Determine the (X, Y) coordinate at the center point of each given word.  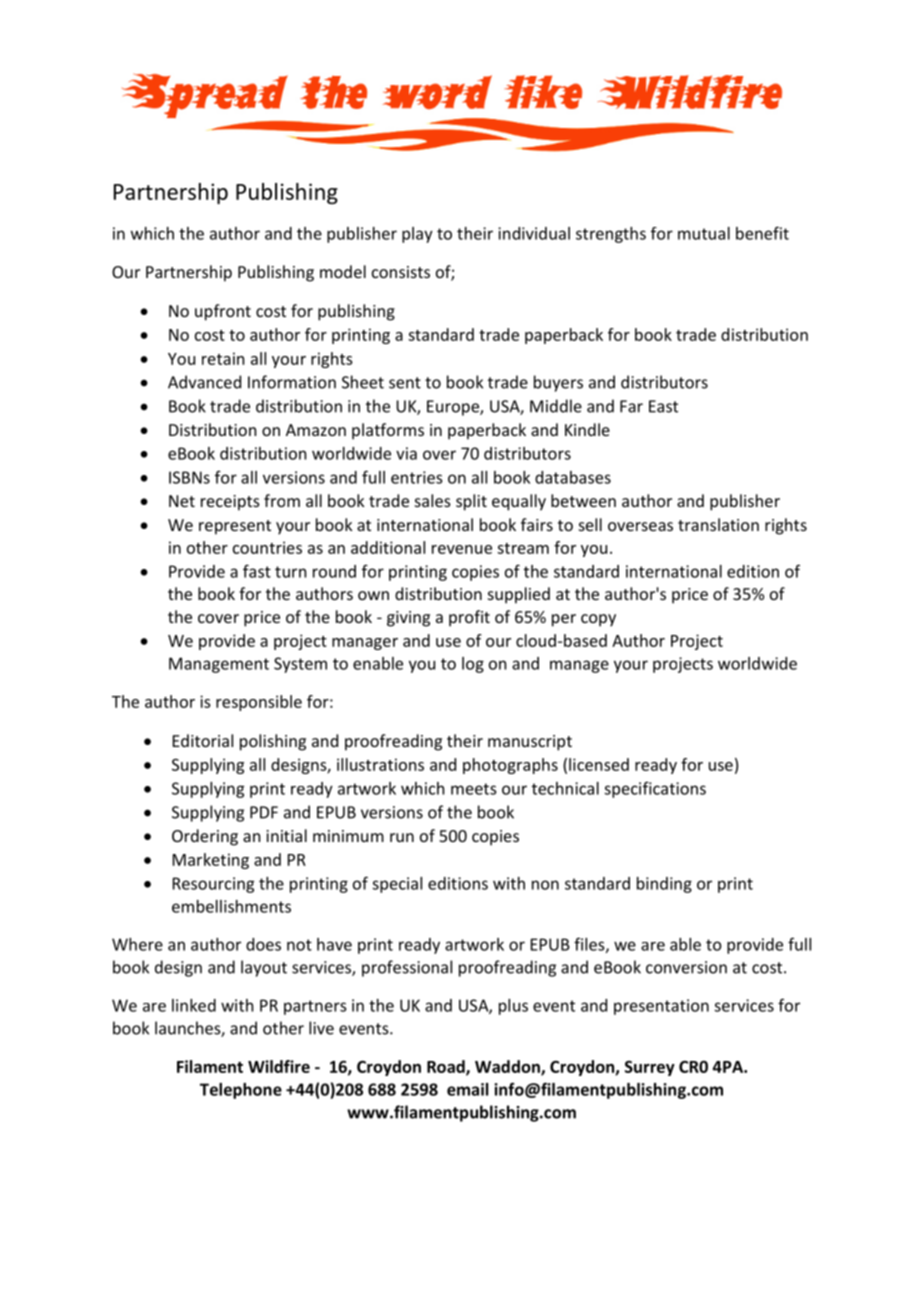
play (417, 235)
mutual (704, 233)
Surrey (650, 1068)
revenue (462, 549)
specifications (655, 790)
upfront (223, 312)
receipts (230, 503)
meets (473, 789)
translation (718, 524)
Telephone (241, 1091)
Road (447, 1067)
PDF (264, 812)
